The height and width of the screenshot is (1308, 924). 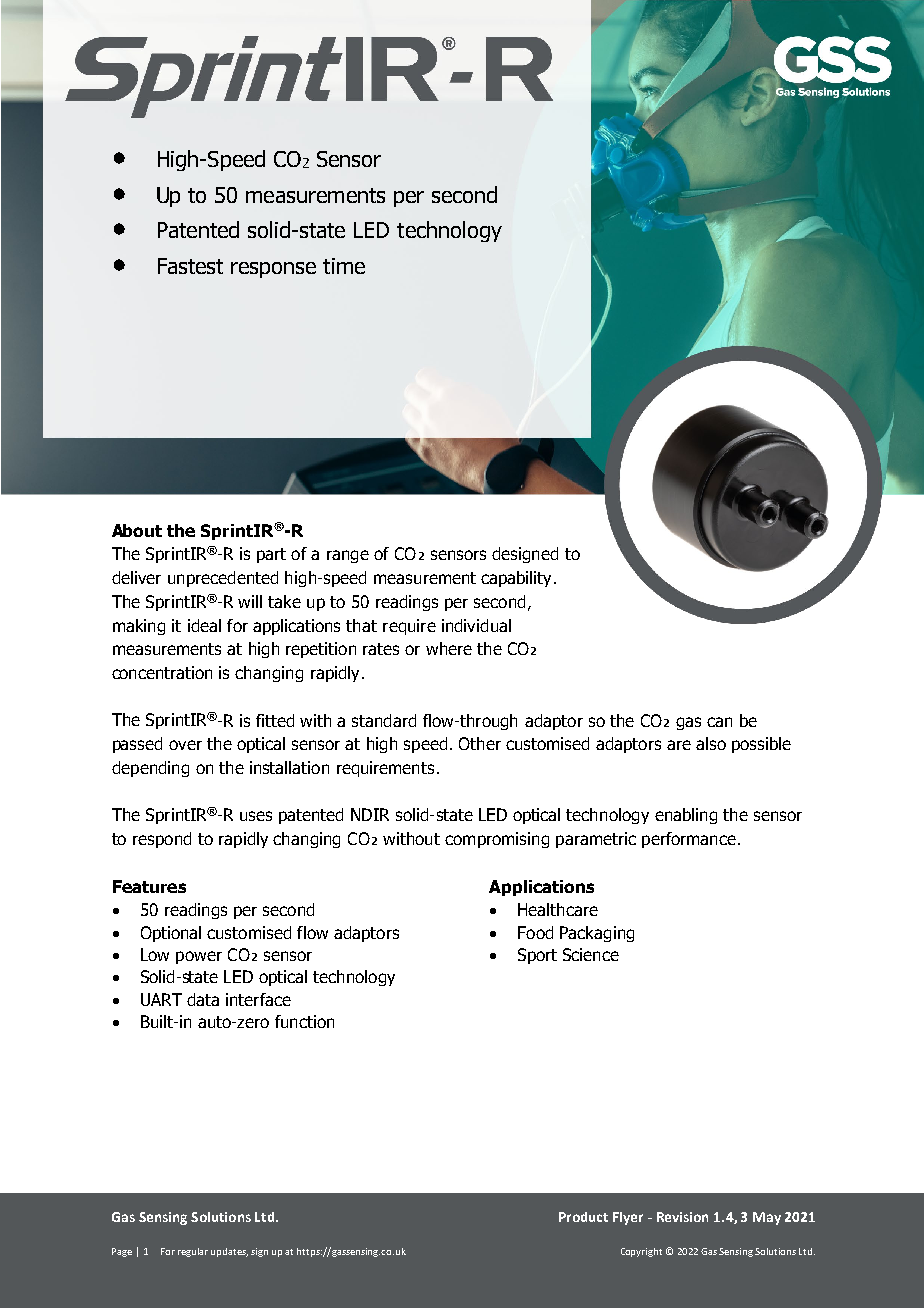 I want to click on regular, so click(x=193, y=1252).
